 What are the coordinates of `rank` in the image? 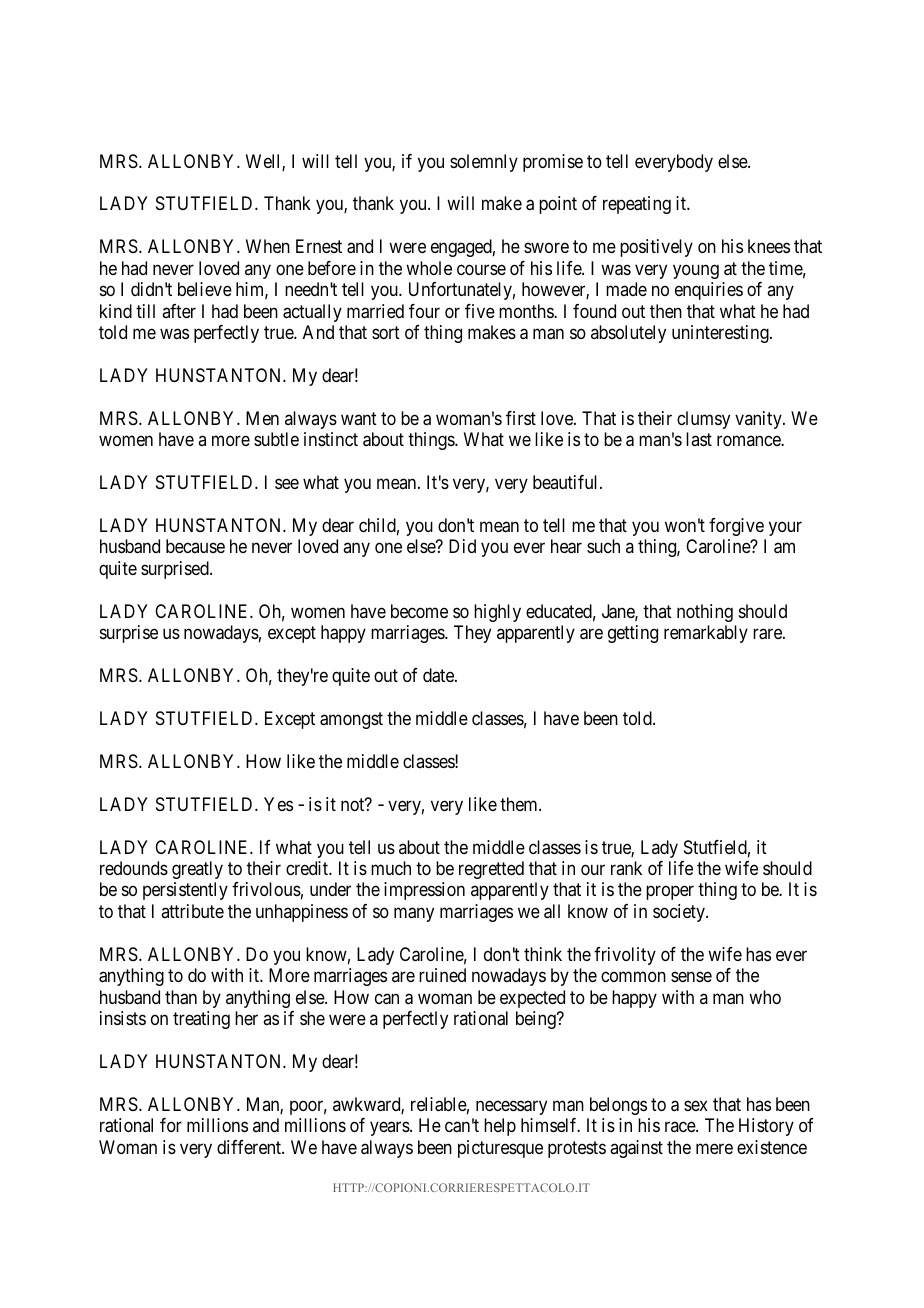 It's located at (626, 868).
